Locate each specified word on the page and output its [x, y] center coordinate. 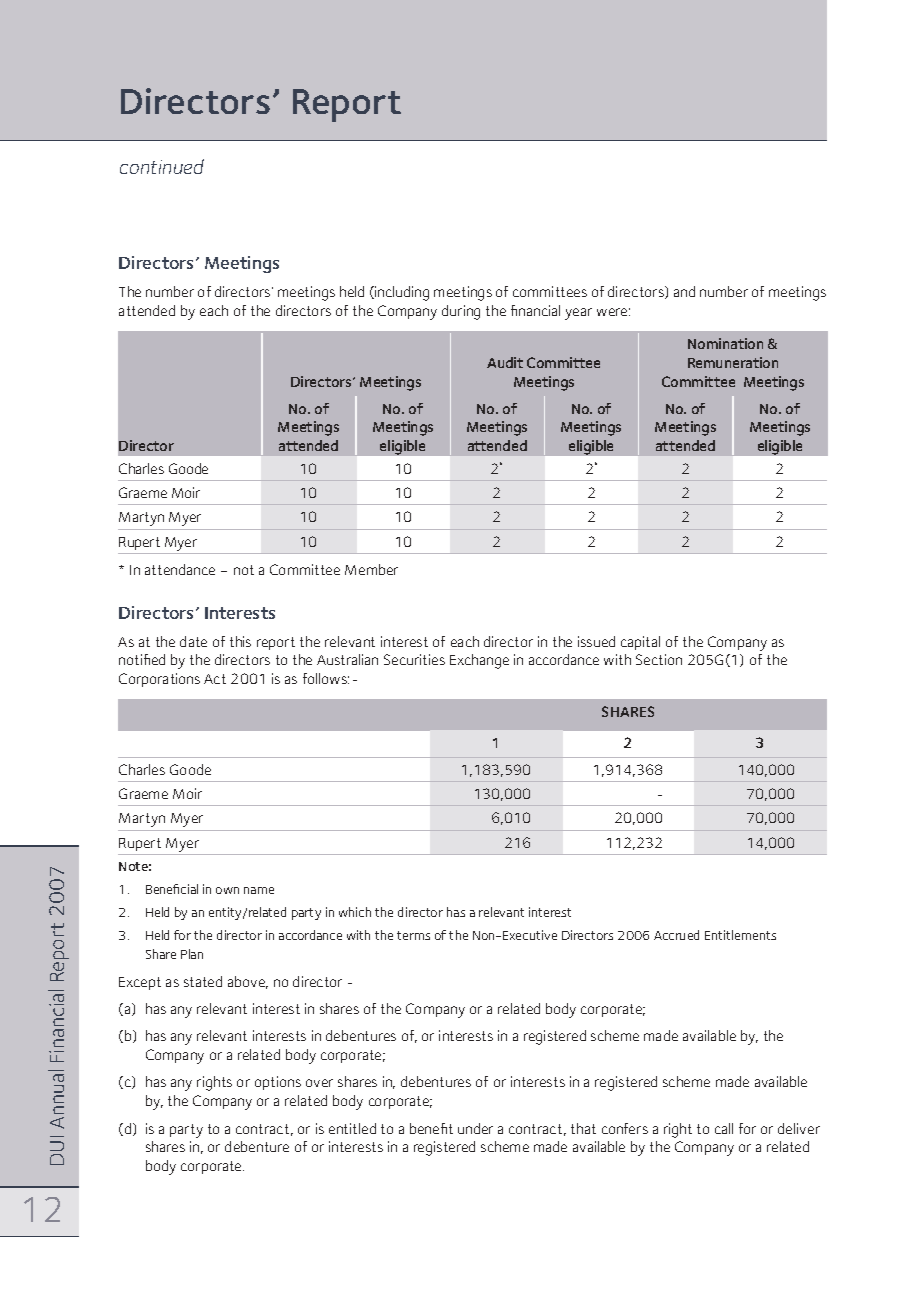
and [684, 291]
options [278, 1083]
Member [371, 569]
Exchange [479, 661]
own [227, 890]
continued [162, 166]
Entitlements [740, 935]
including [401, 293]
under [475, 1128]
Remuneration [733, 362]
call [724, 1128]
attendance [180, 569]
